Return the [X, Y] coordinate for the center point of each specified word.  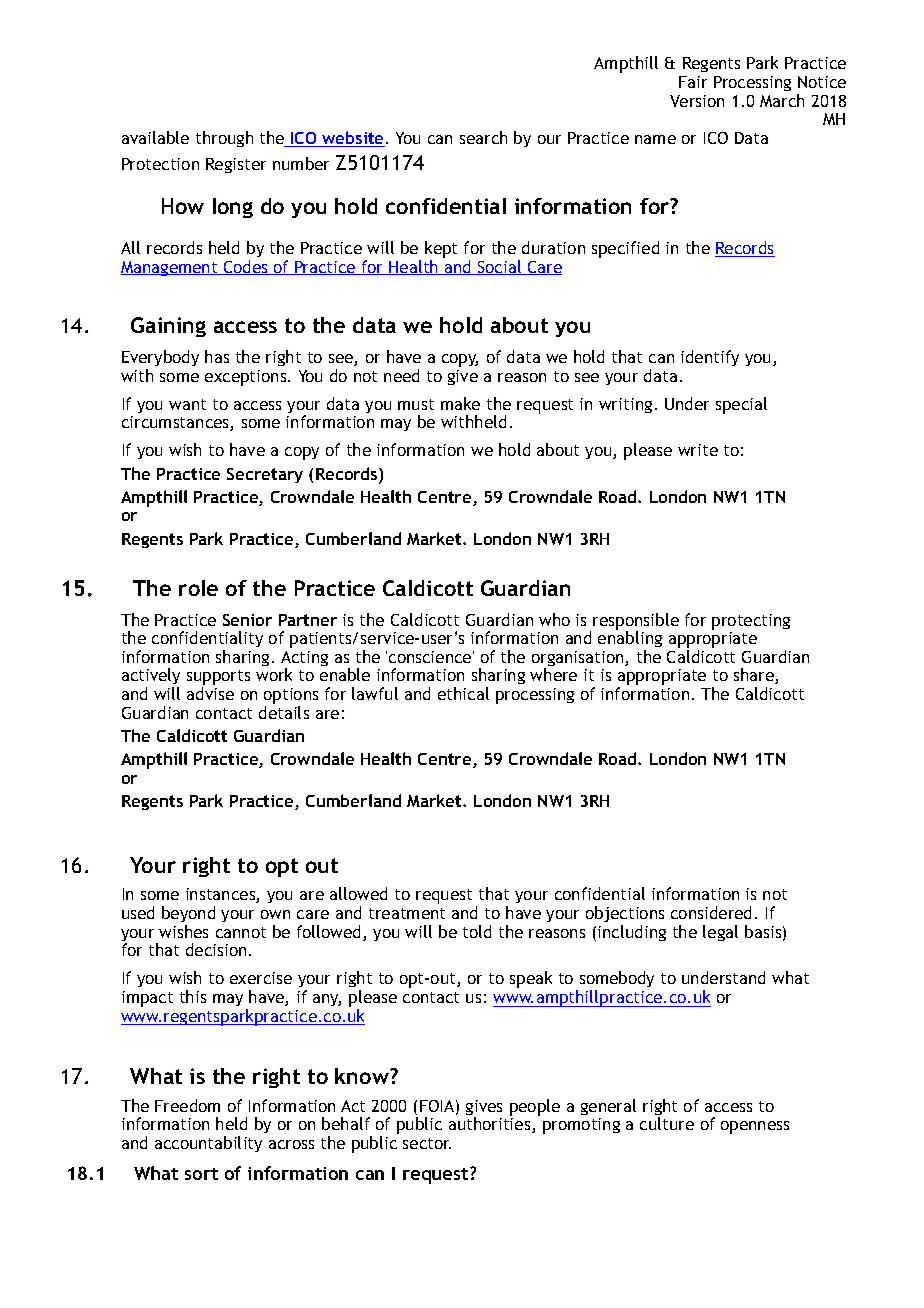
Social [500, 267]
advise [210, 693]
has [217, 356]
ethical [463, 693]
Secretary [265, 475]
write [698, 450]
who [554, 619]
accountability [208, 1144]
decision [216, 949]
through [224, 139]
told [477, 931]
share [755, 676]
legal [720, 933]
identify [710, 358]
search [483, 137]
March [782, 100]
